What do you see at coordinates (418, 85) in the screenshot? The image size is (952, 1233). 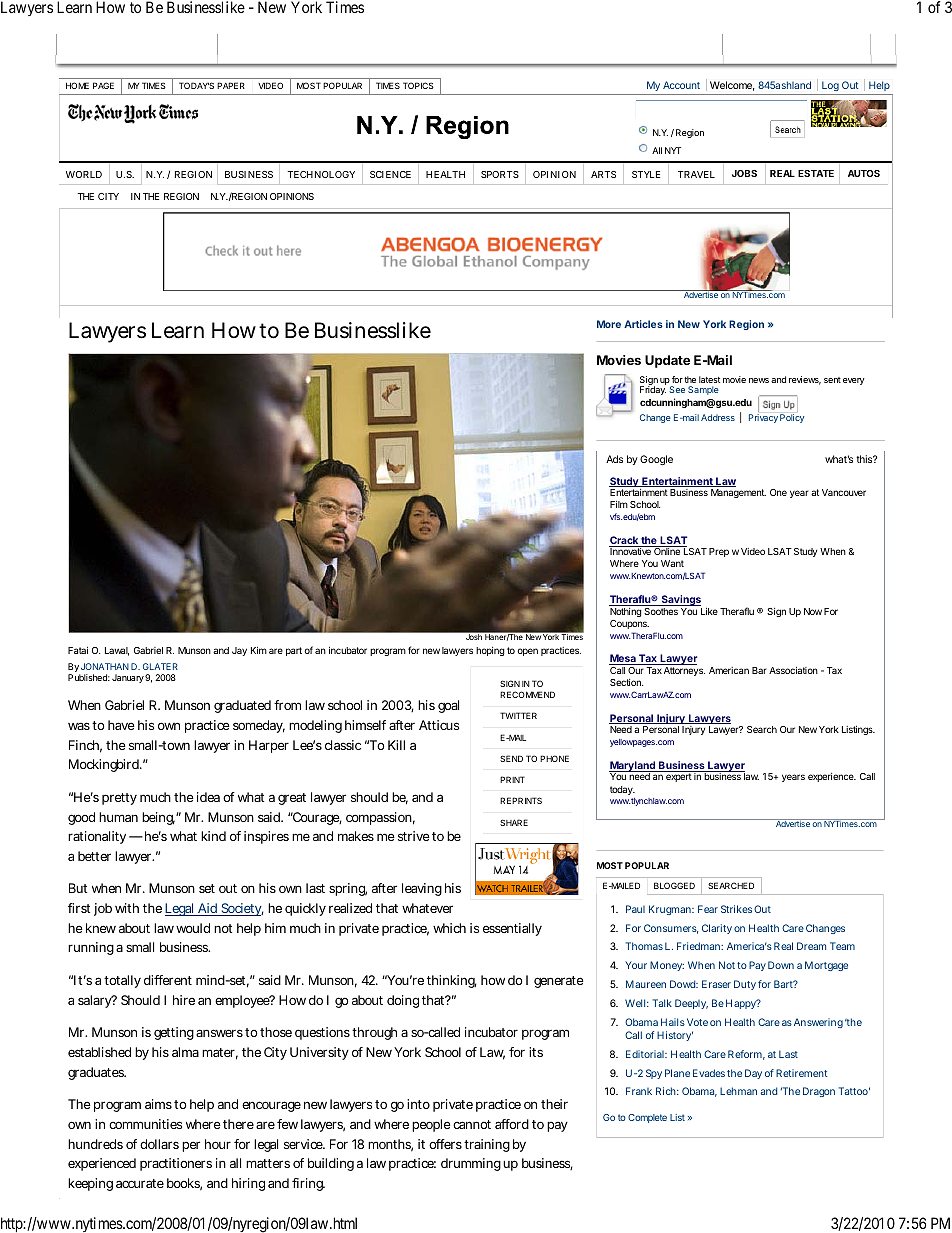 I see `TOPICS` at bounding box center [418, 85].
